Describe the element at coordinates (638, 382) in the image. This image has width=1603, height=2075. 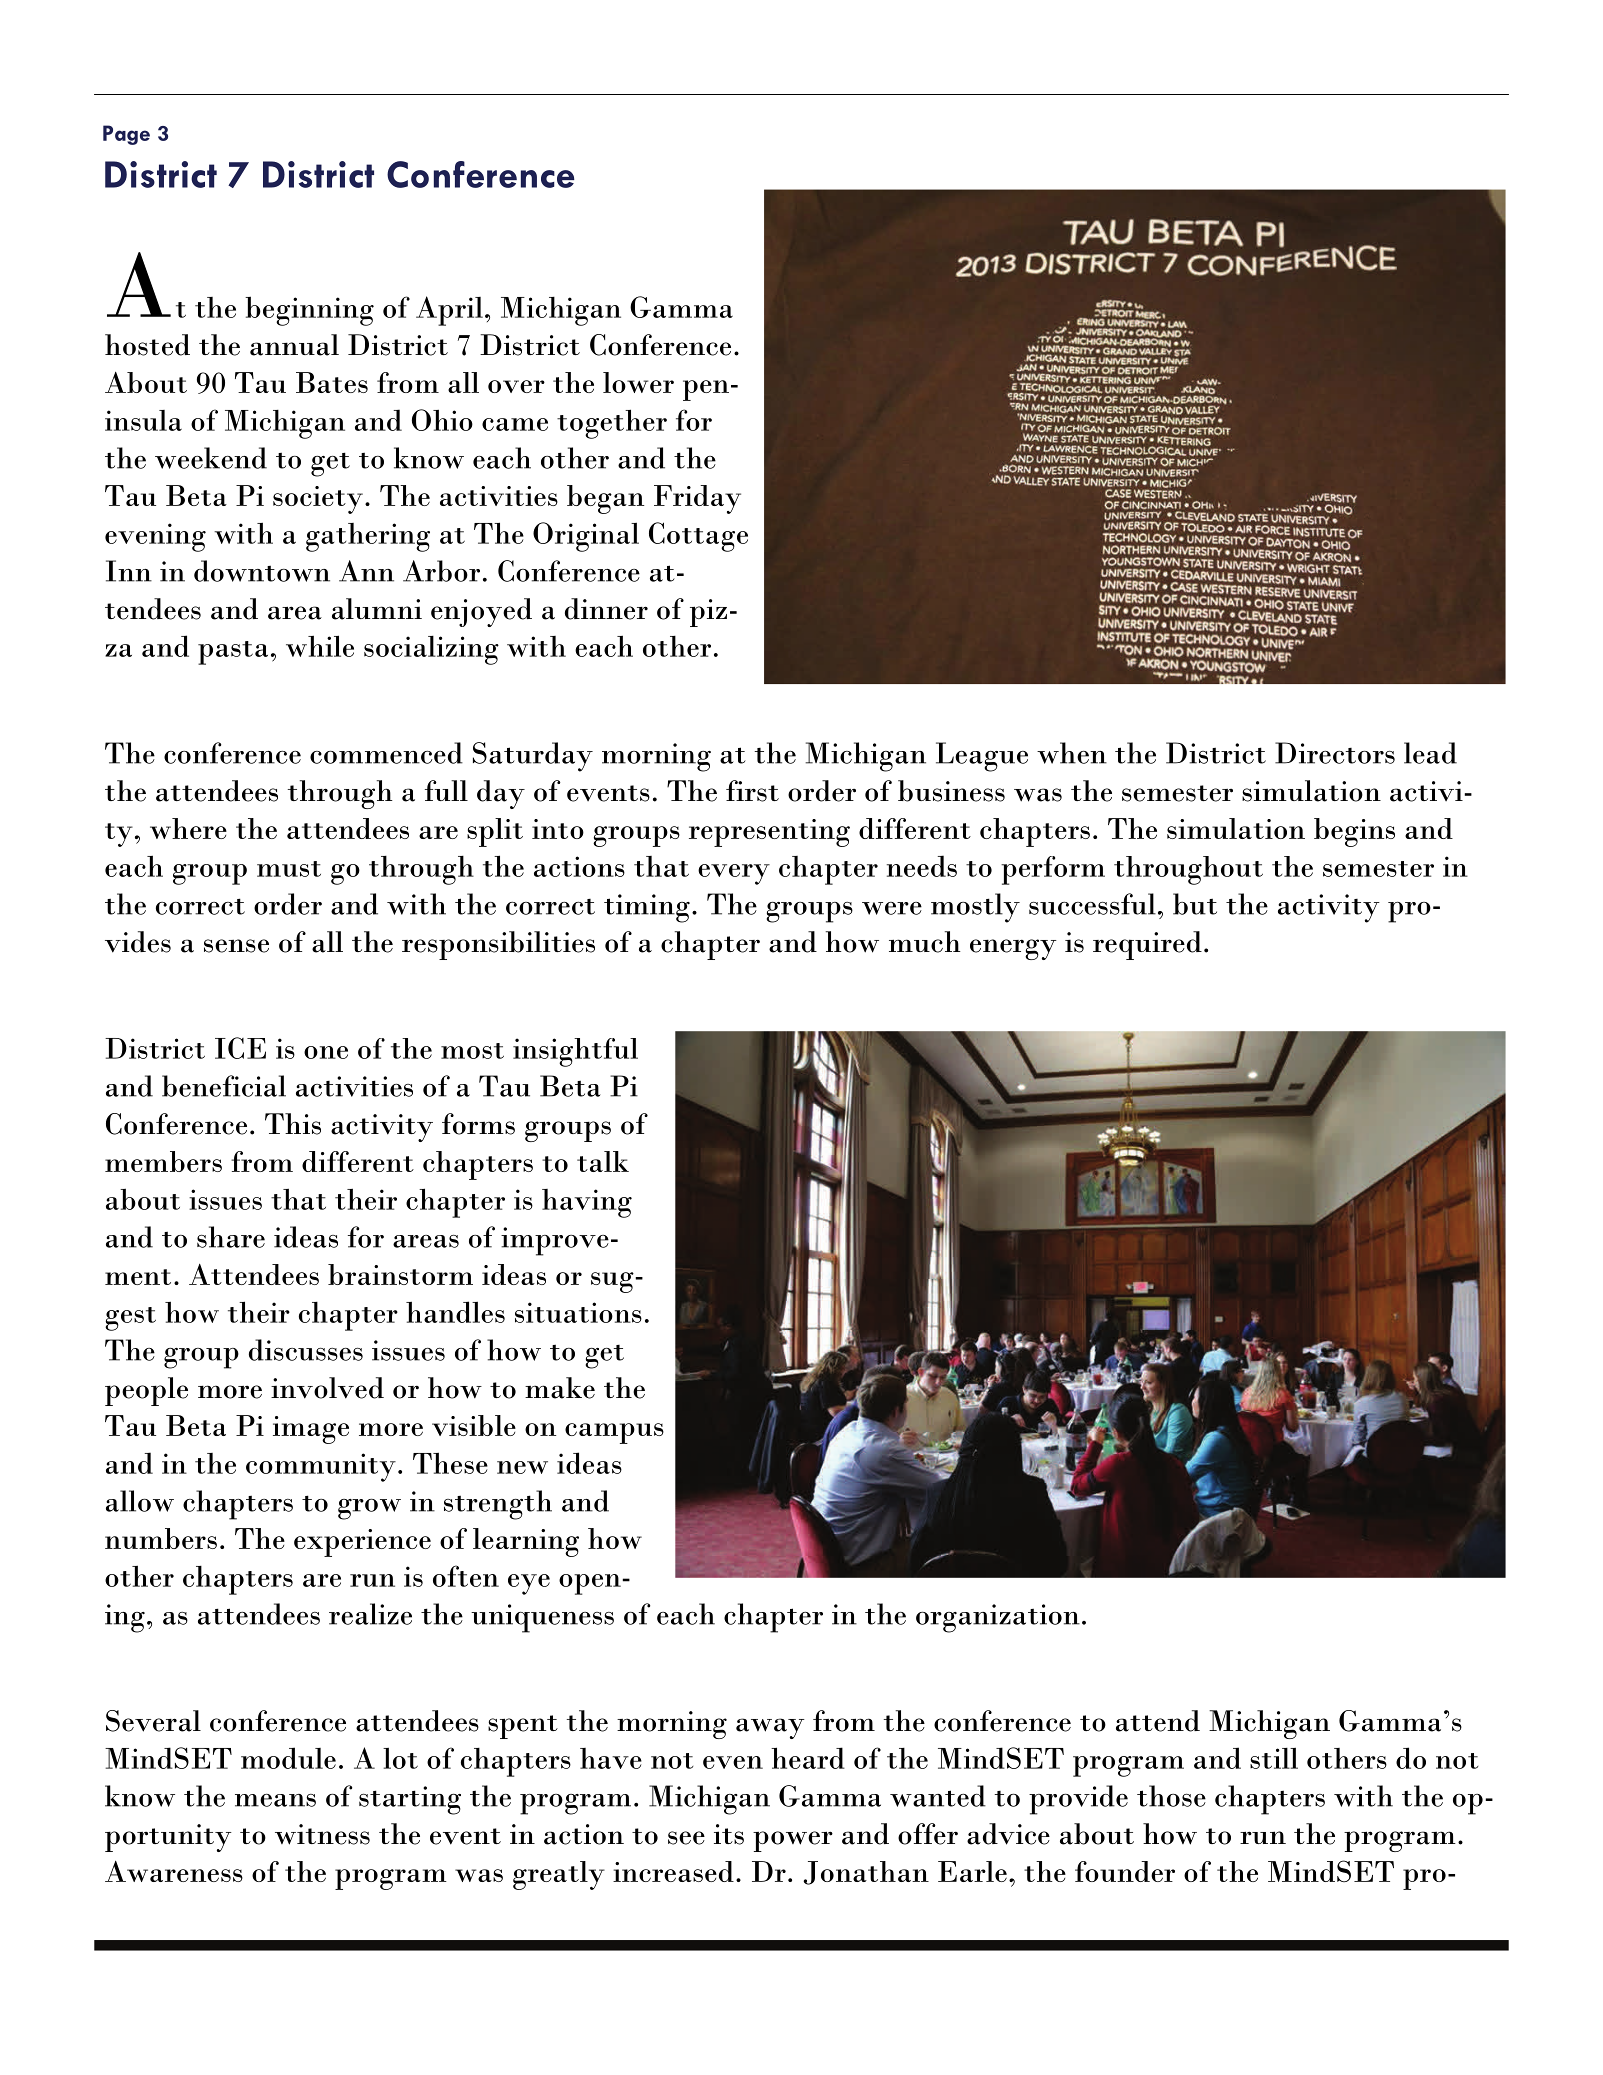
I see `lower` at that location.
